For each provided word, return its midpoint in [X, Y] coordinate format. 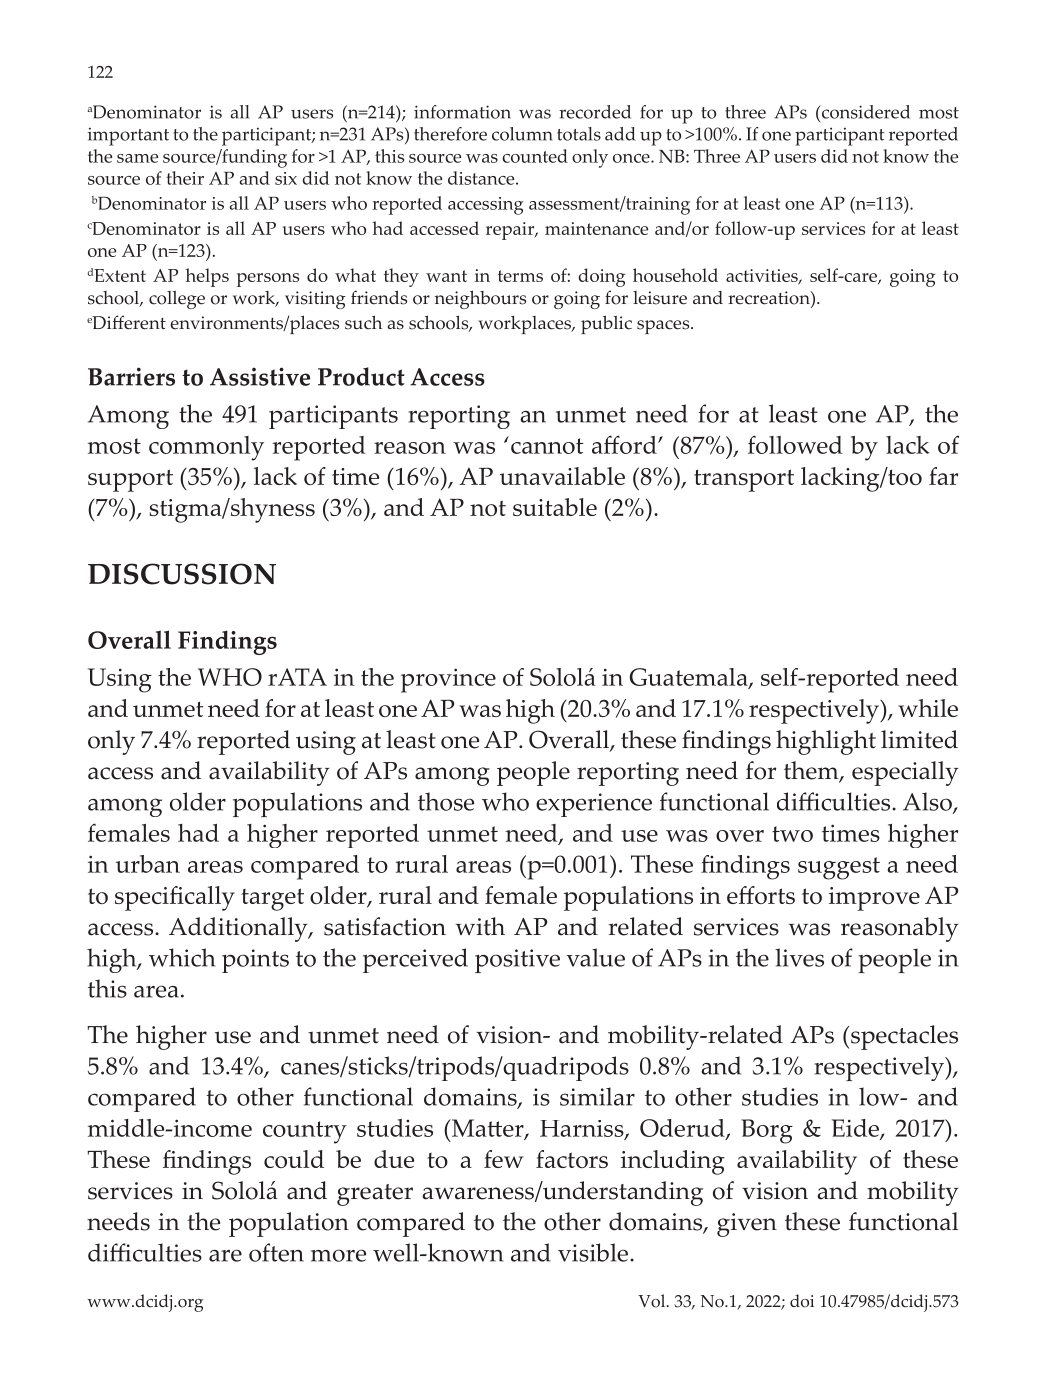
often [276, 1252]
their [185, 178]
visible [594, 1252]
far [943, 476]
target [272, 899]
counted [535, 156]
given [747, 1225]
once [632, 158]
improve [874, 899]
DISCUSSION [182, 574]
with [480, 926]
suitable [555, 507]
